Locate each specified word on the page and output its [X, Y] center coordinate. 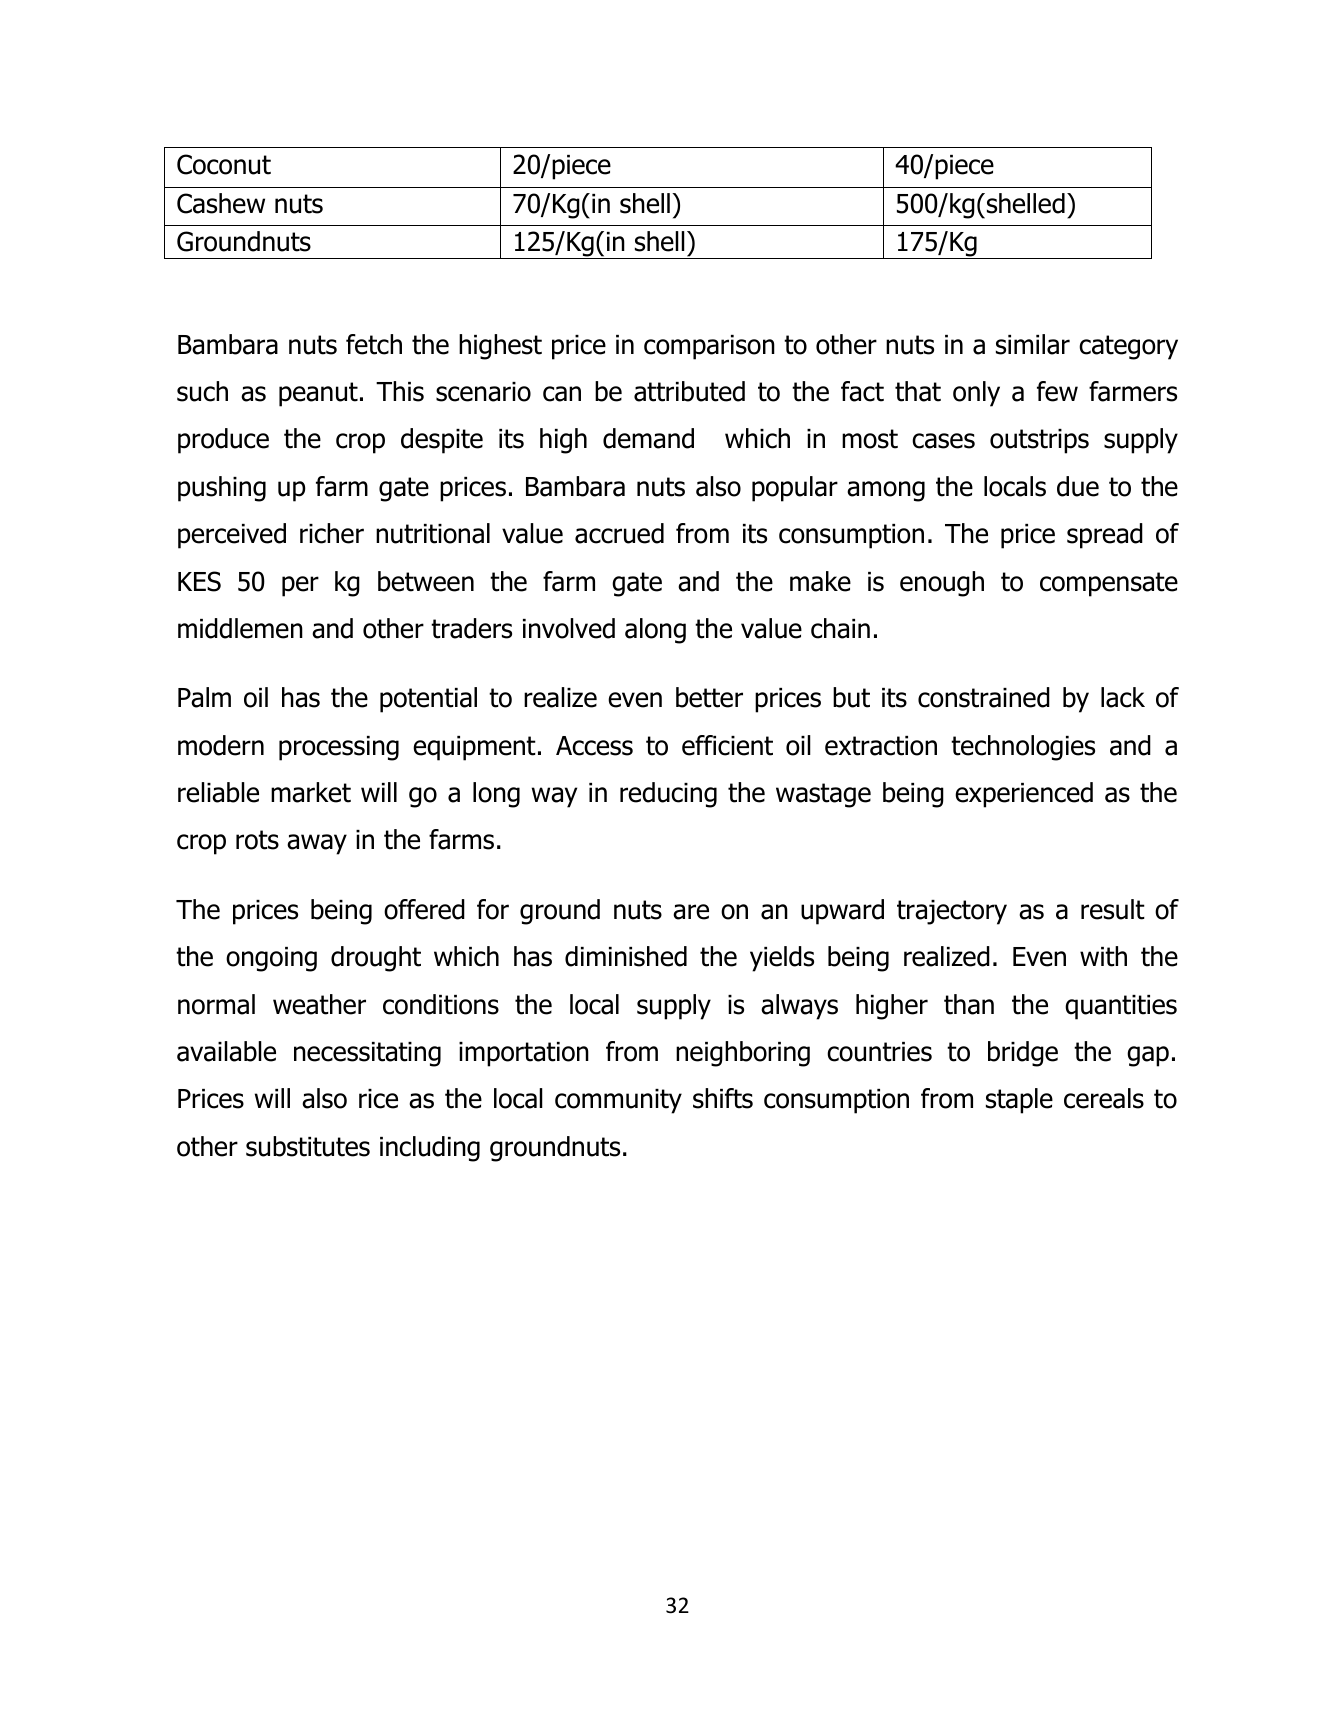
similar [1033, 344]
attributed [689, 391]
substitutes [308, 1146]
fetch [374, 344]
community [618, 1101]
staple [1019, 1101]
